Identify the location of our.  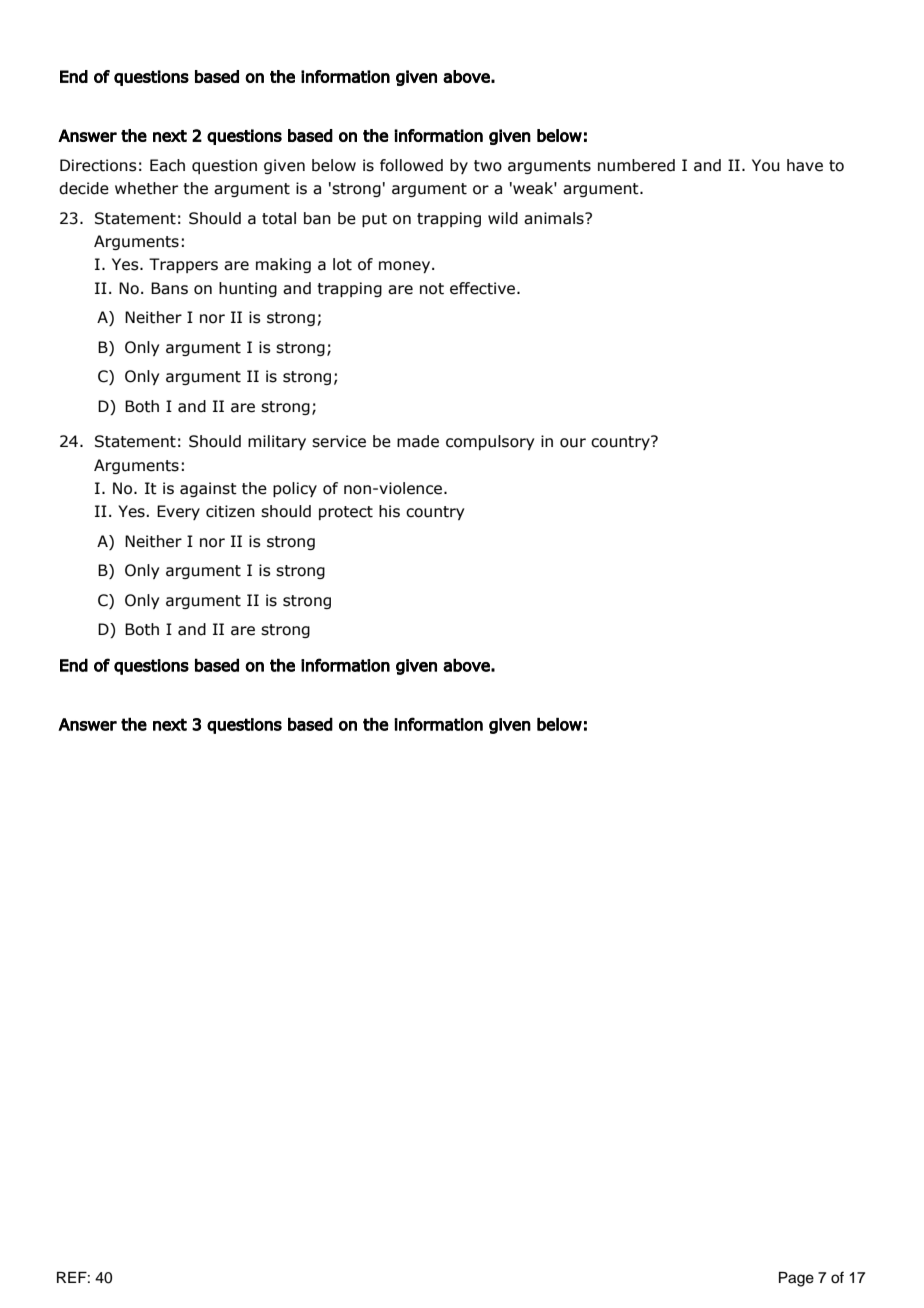
(573, 443).
